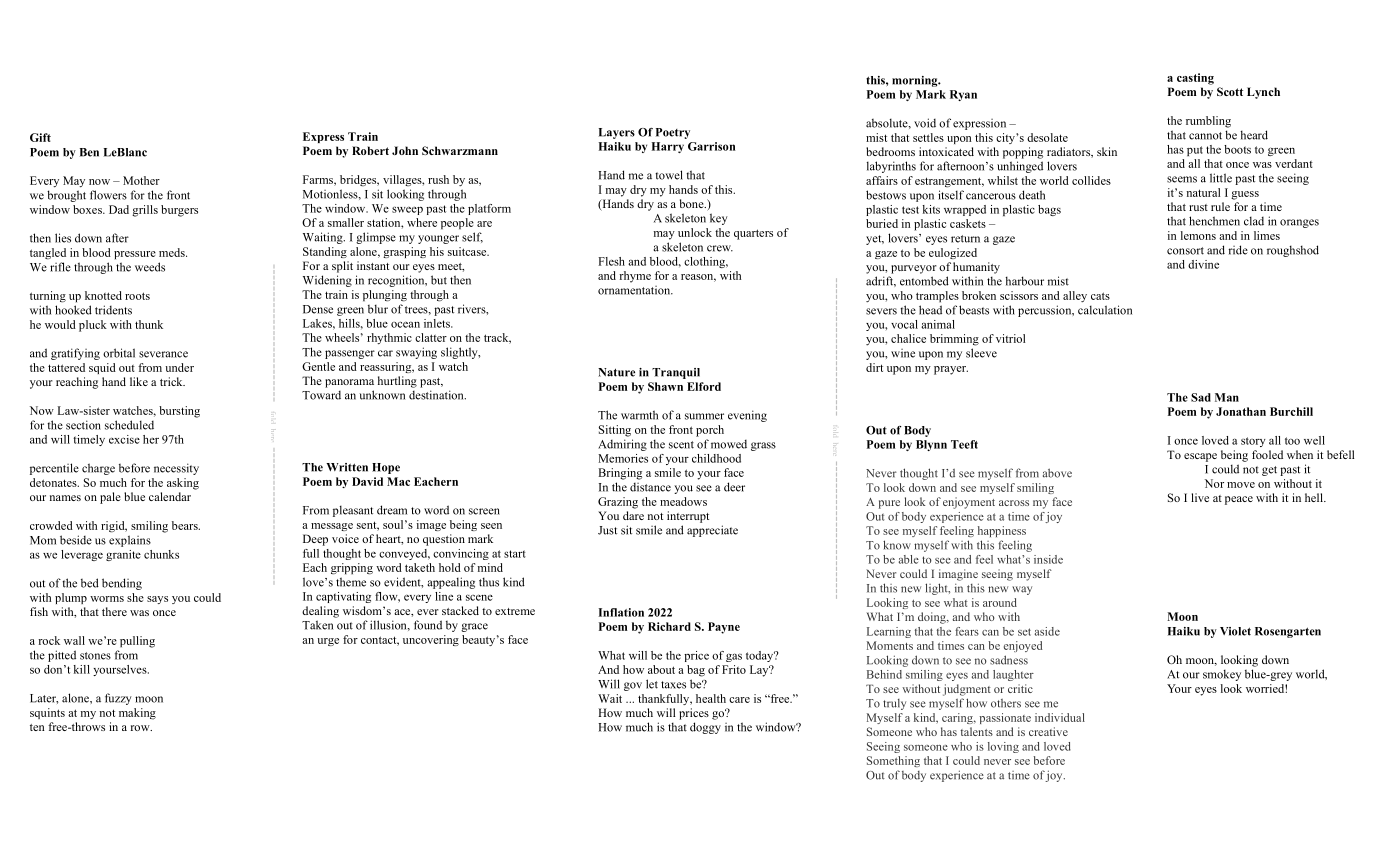 This screenshot has height=850, width=1400. I want to click on Scott, so click(1230, 91).
